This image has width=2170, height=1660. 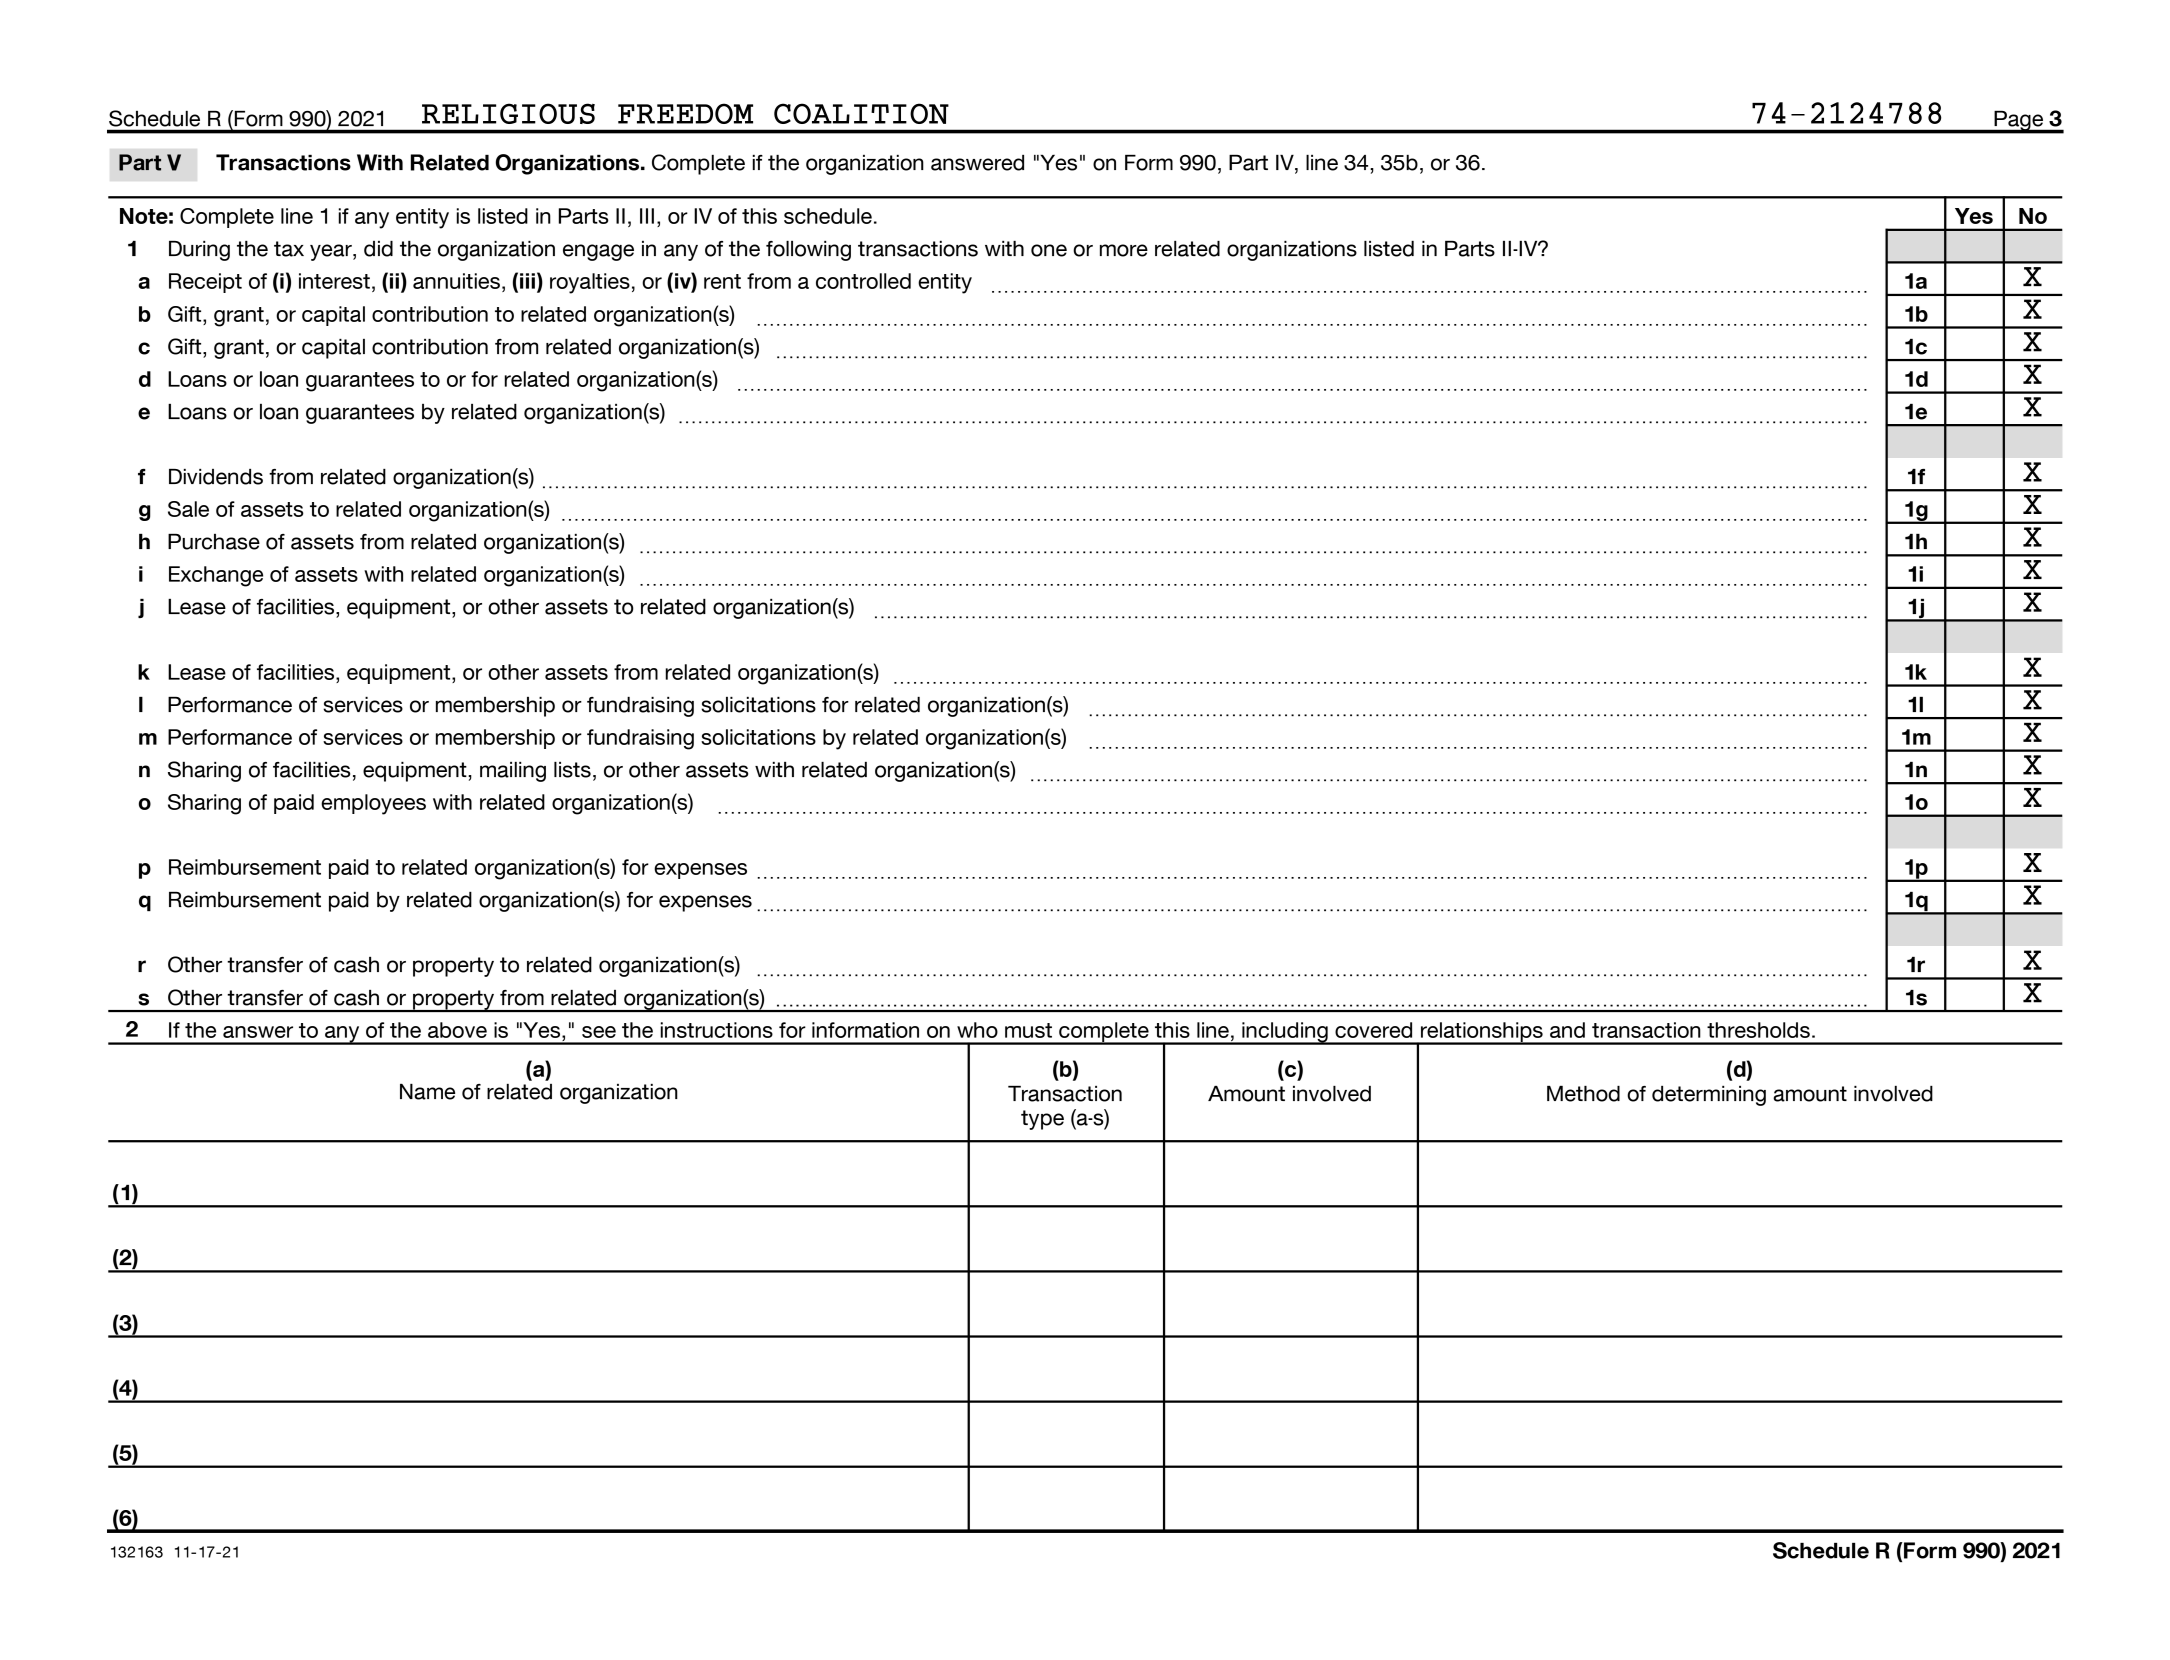 What do you see at coordinates (572, 770) in the image?
I see `lists` at bounding box center [572, 770].
